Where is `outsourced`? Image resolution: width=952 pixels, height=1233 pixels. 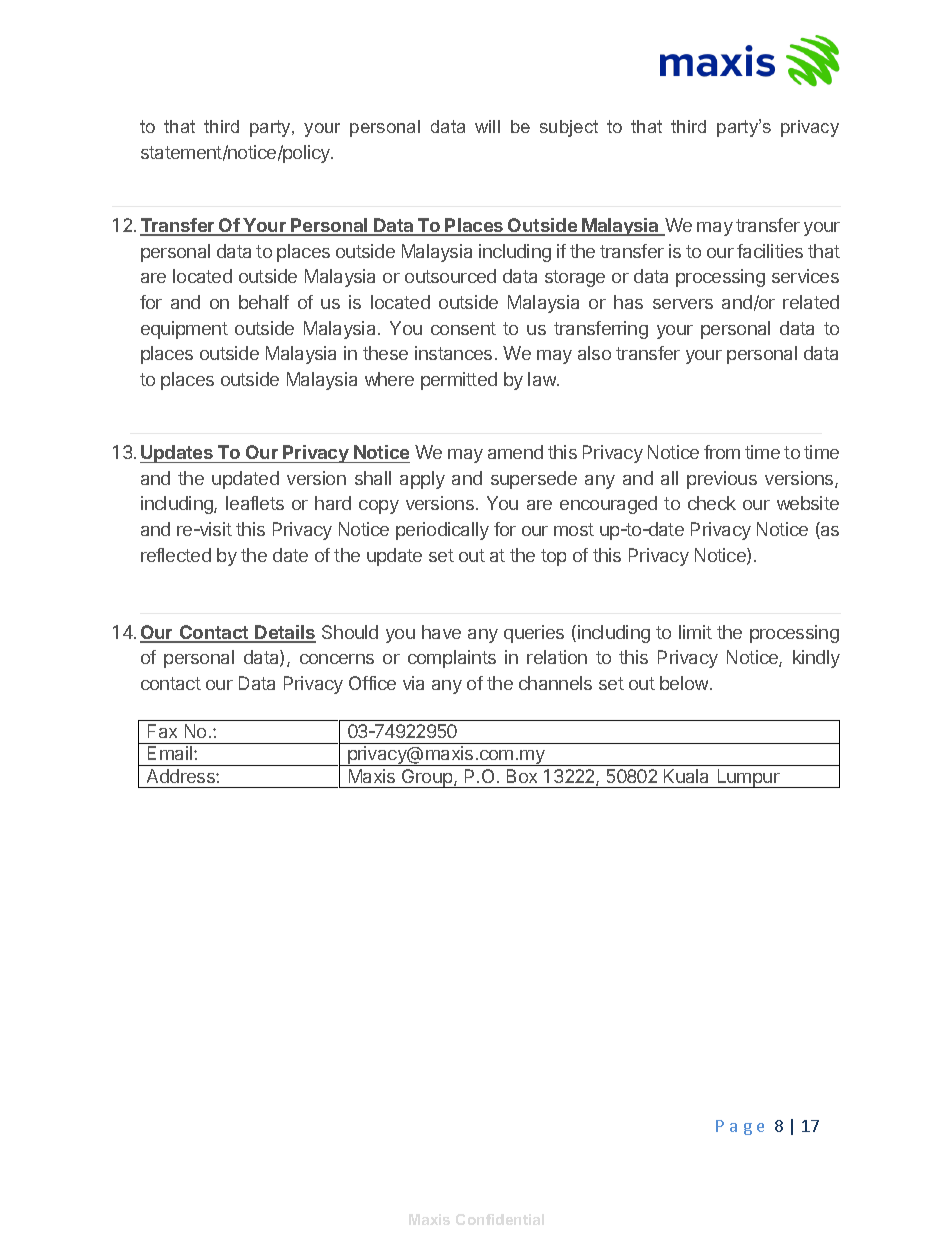
outsourced is located at coordinates (450, 276).
